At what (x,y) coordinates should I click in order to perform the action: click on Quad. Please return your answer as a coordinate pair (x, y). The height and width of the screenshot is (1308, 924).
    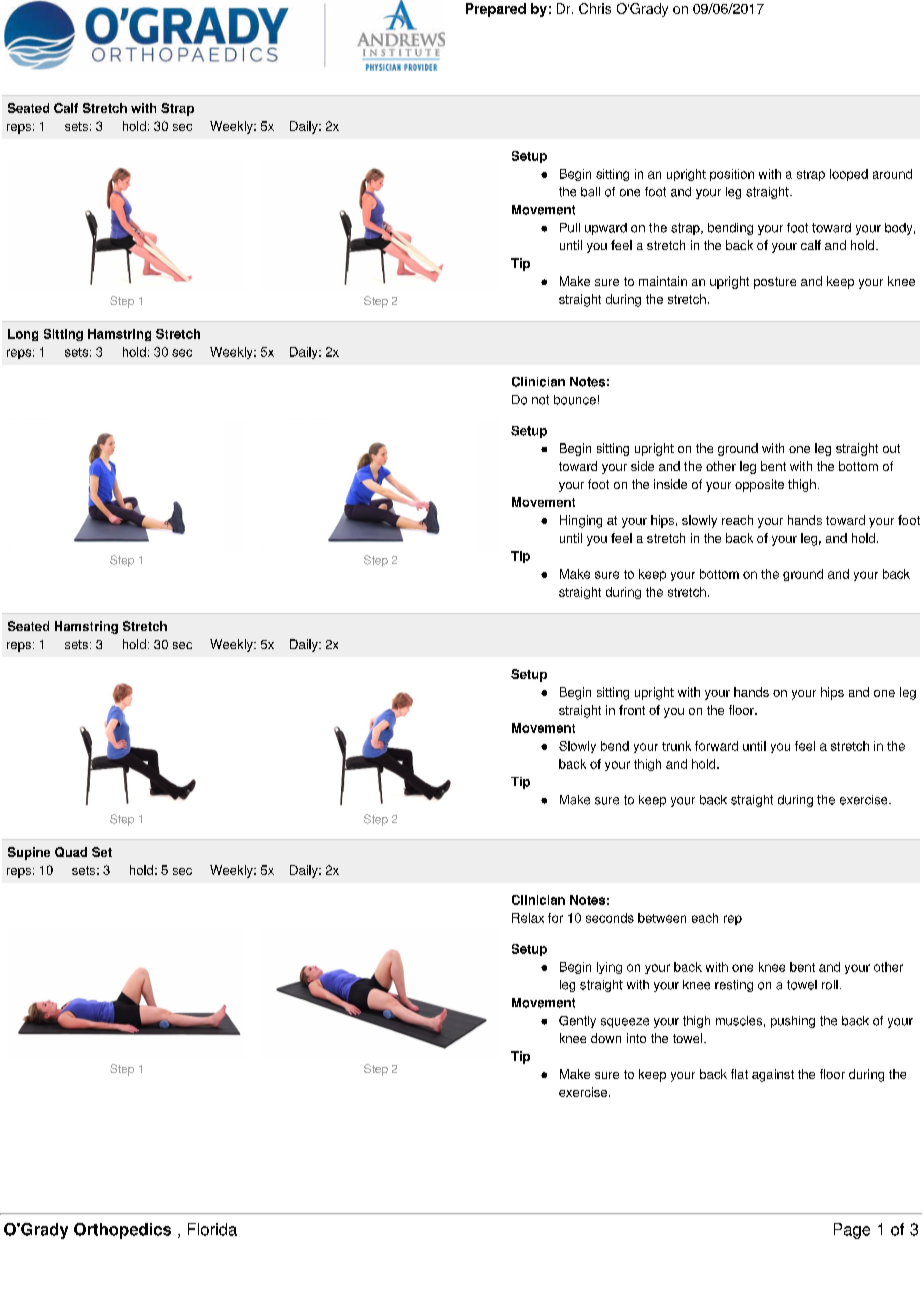
    Looking at the image, I should click on (71, 852).
